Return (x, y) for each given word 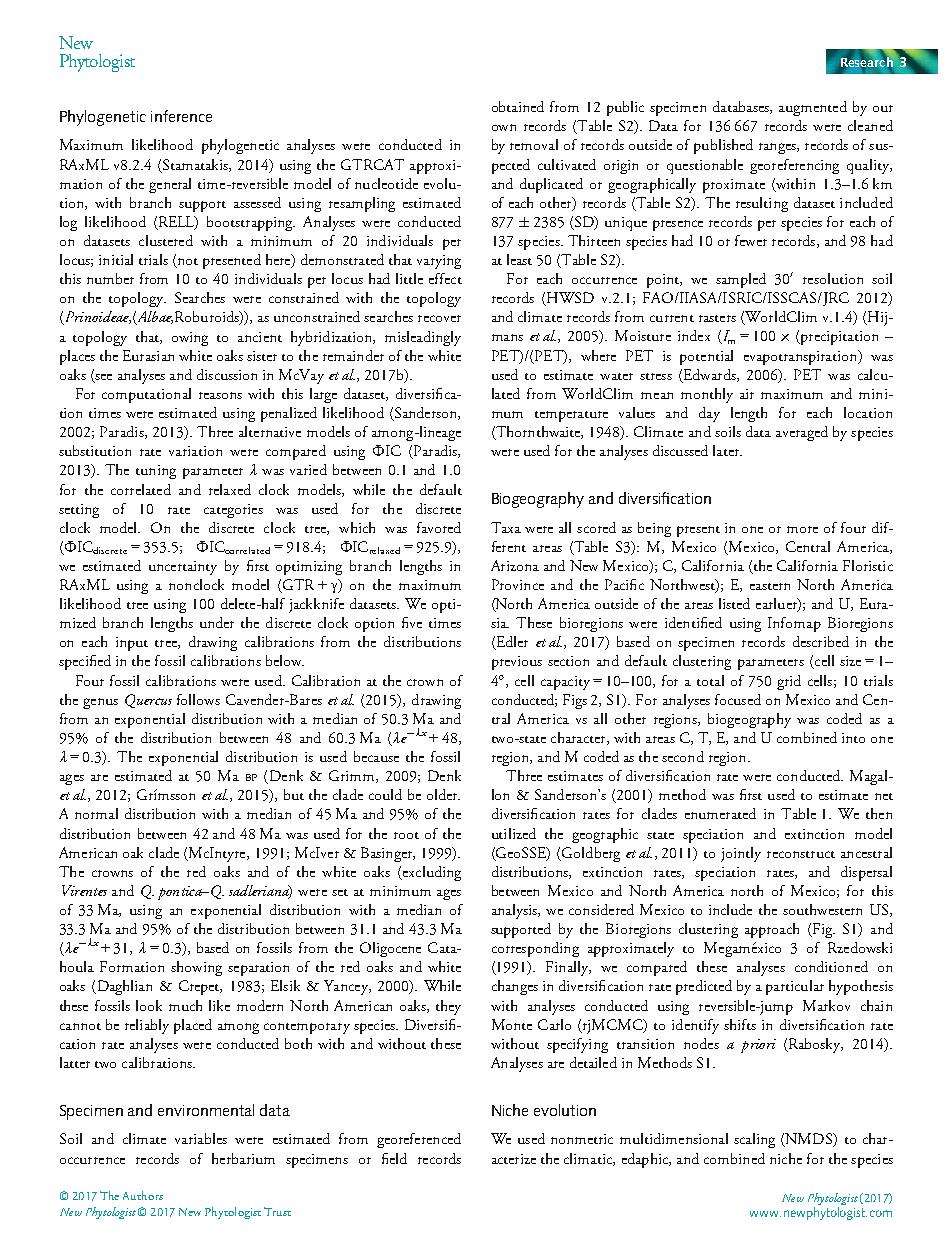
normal (96, 813)
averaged (802, 433)
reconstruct (801, 854)
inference (181, 116)
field (394, 1158)
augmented (813, 108)
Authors (143, 1195)
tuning (156, 472)
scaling (754, 1140)
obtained (518, 106)
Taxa (506, 527)
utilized (514, 833)
